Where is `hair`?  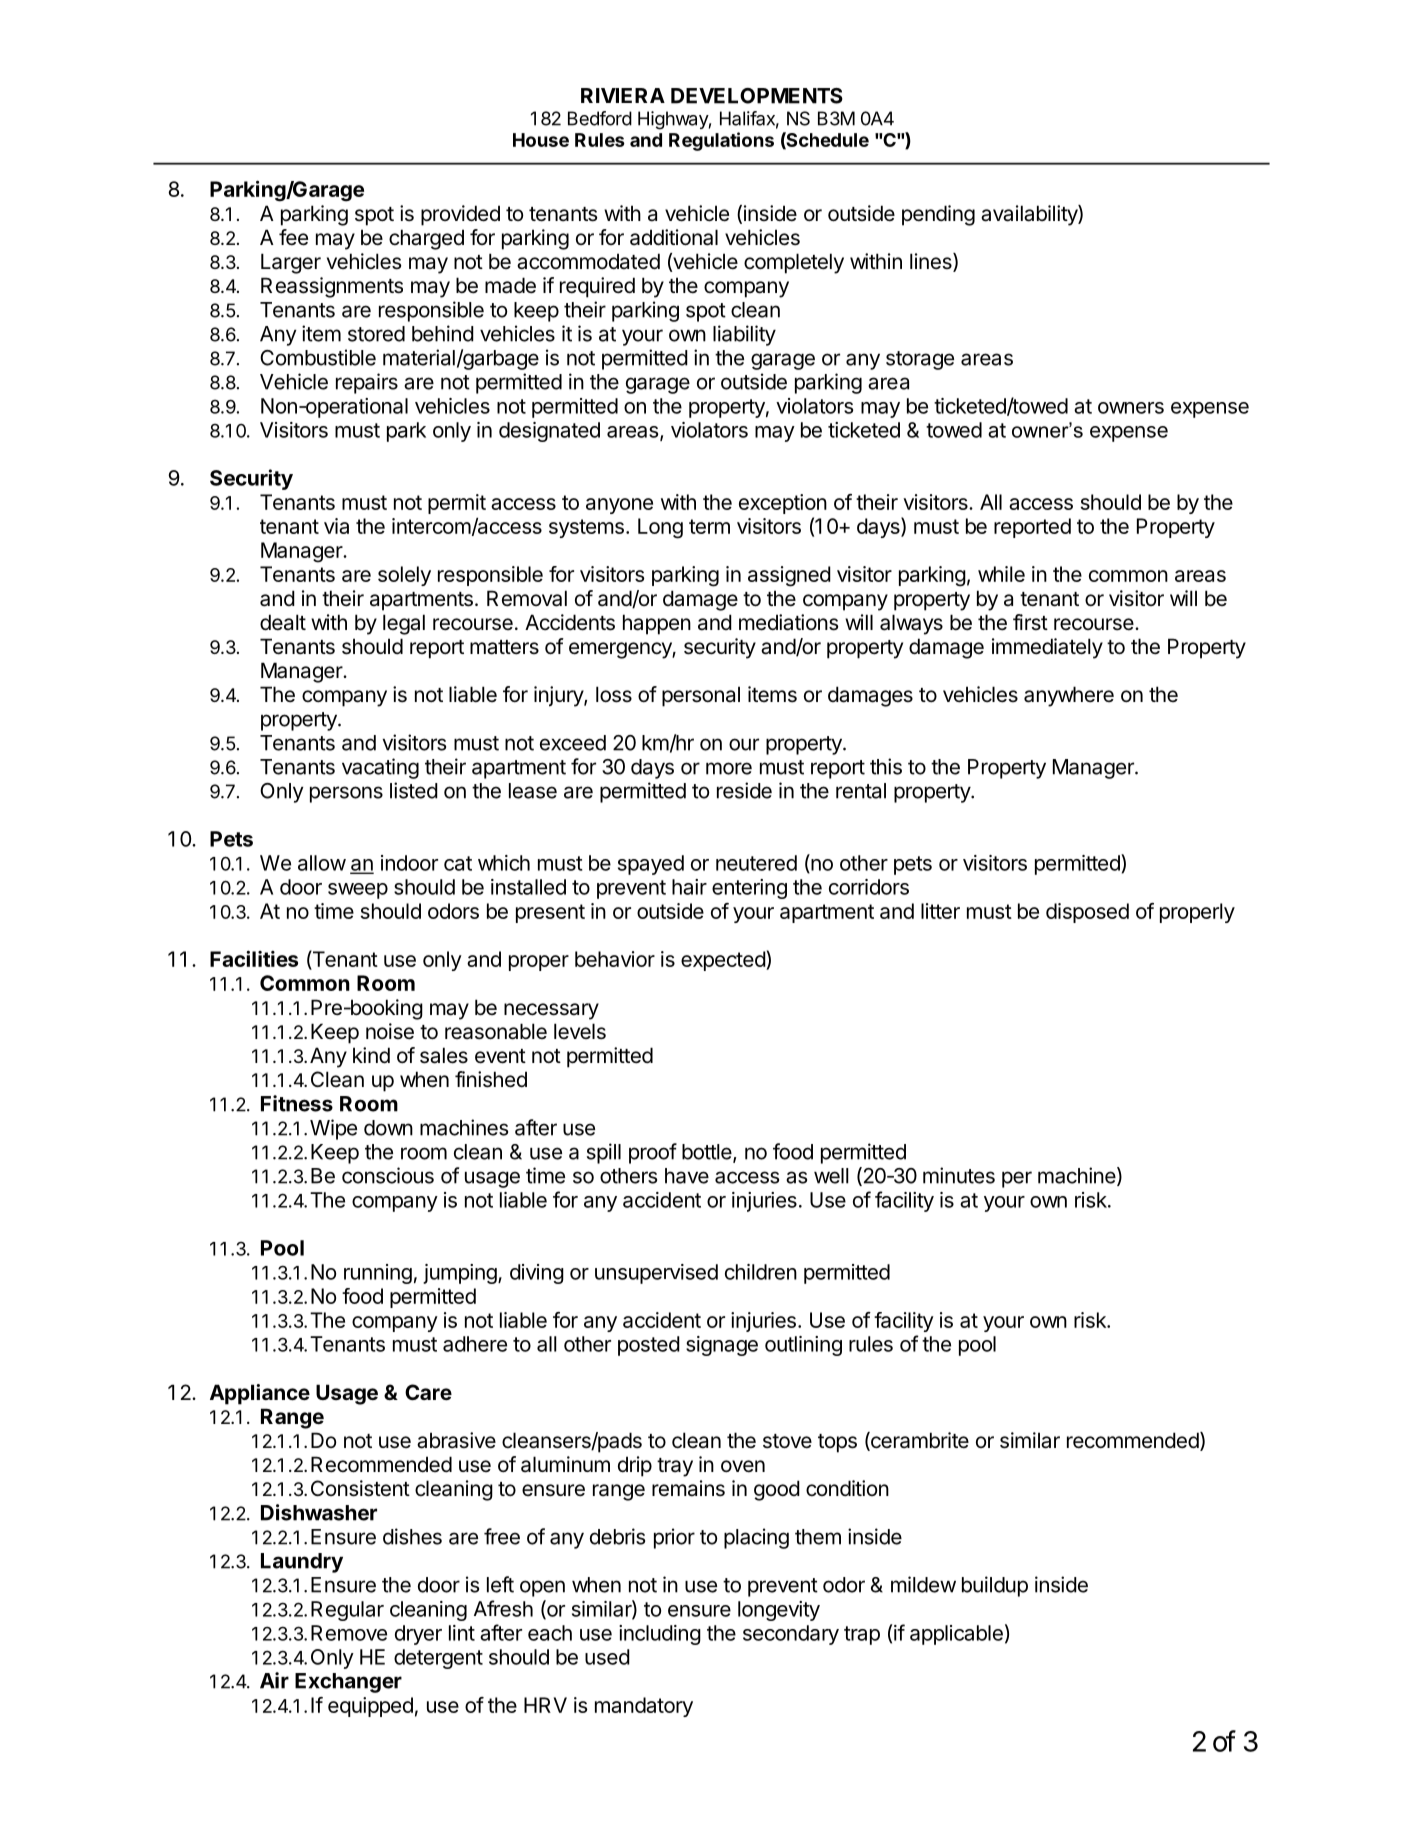
hair is located at coordinates (689, 887).
